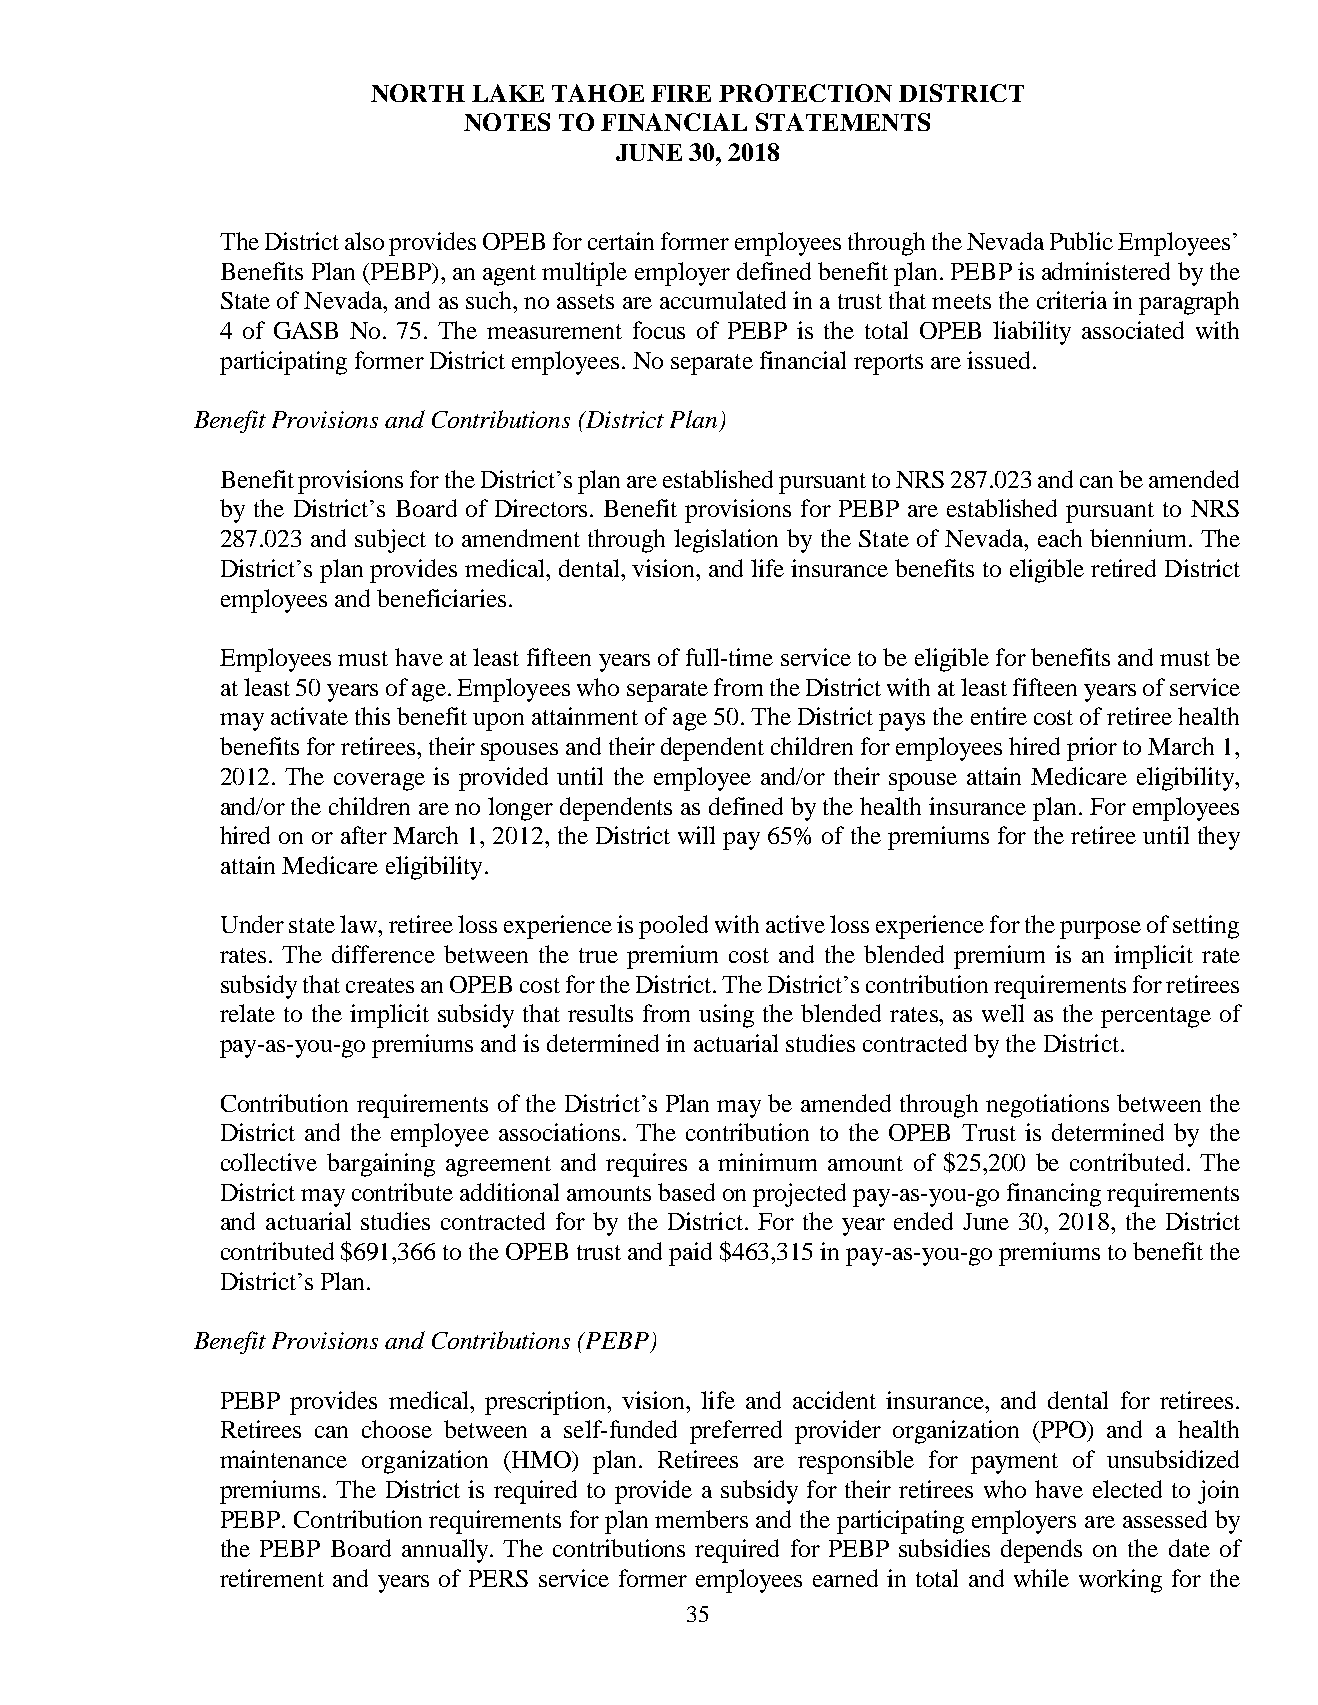 This image has width=1318, height=1705. What do you see at coordinates (1081, 241) in the image?
I see `Public` at bounding box center [1081, 241].
